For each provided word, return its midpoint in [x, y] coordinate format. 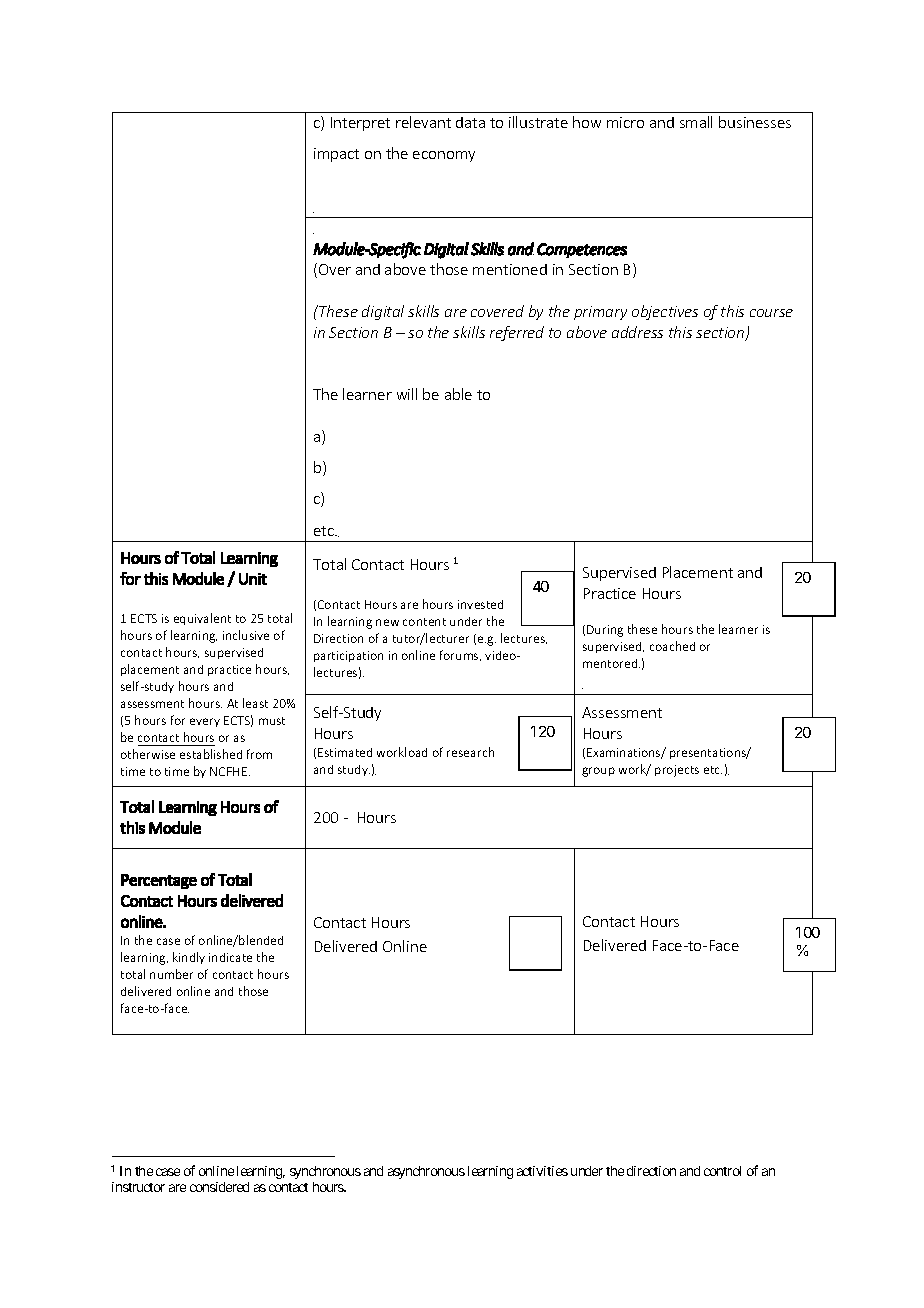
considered [219, 1187]
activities [542, 1171]
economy [444, 156]
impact [336, 155]
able [458, 394]
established [211, 754]
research [470, 752]
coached [672, 646]
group [598, 772]
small [696, 122]
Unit [253, 579]
